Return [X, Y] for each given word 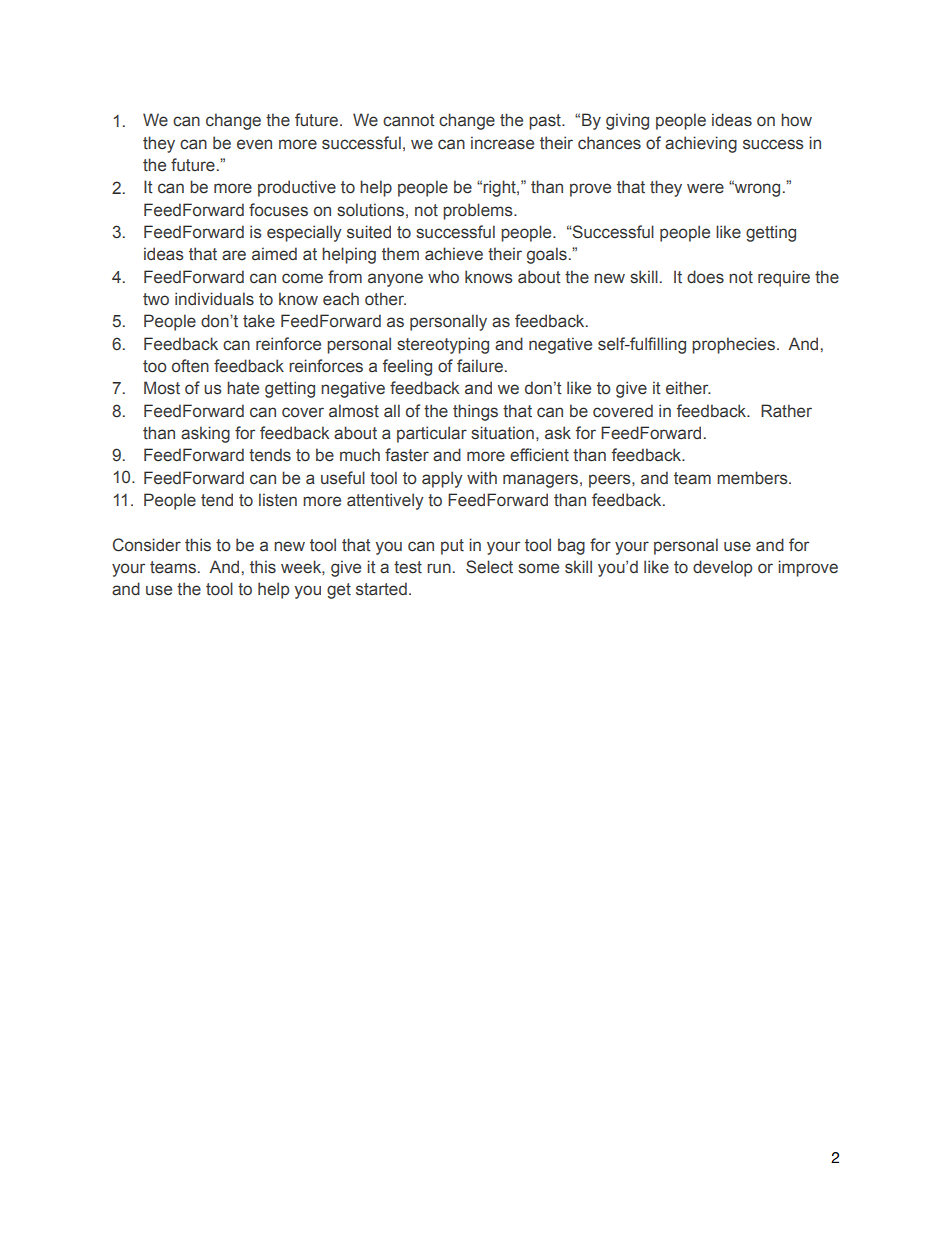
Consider [147, 545]
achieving [701, 144]
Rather [786, 411]
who [443, 277]
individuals [214, 299]
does [705, 277]
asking [205, 434]
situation [502, 433]
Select [489, 567]
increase [502, 143]
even [254, 144]
